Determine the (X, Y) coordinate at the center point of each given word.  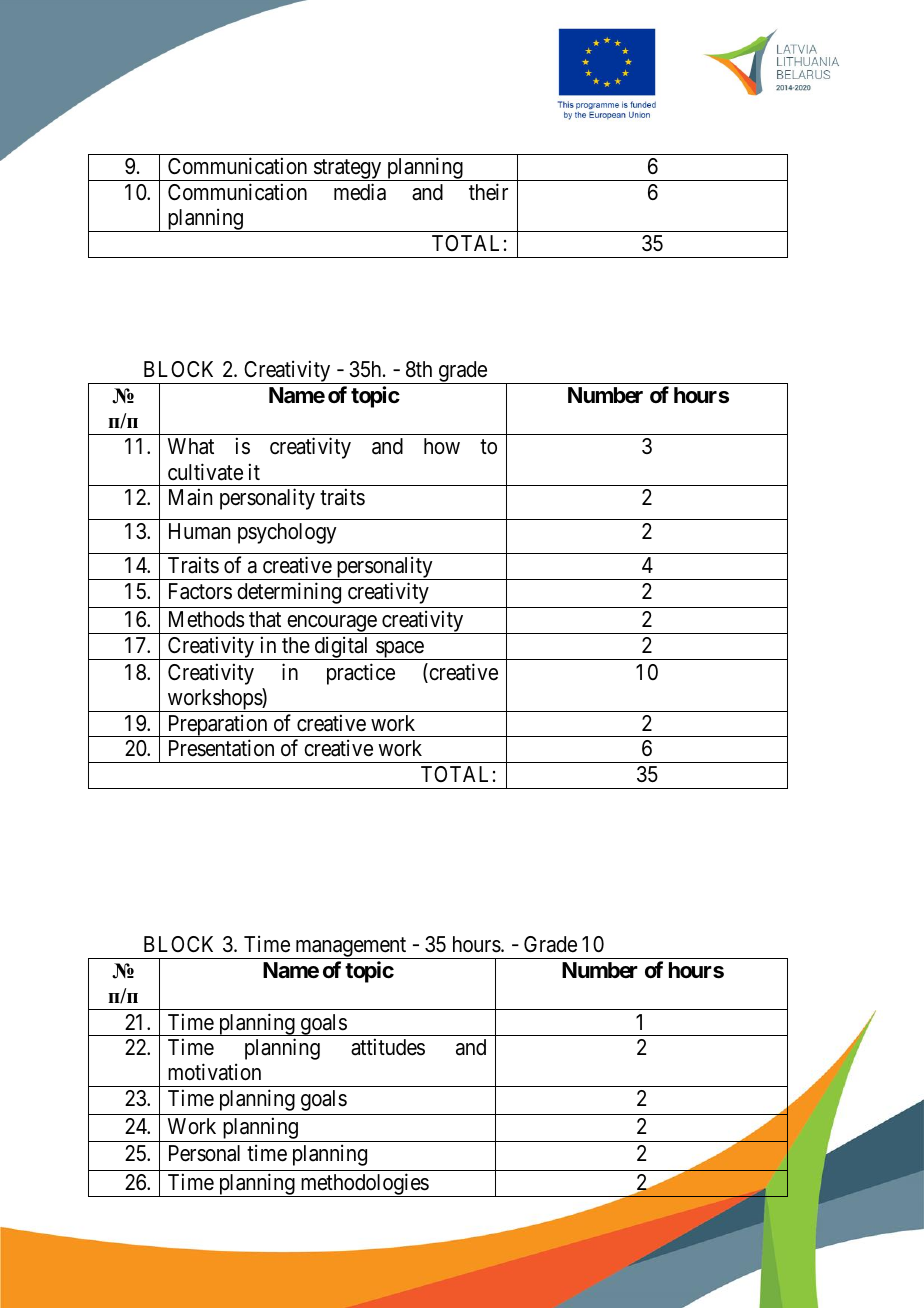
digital (342, 648)
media (360, 192)
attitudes (388, 1047)
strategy (347, 170)
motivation (214, 1072)
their (488, 192)
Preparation (217, 725)
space (399, 650)
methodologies (364, 1185)
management (351, 948)
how (442, 446)
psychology (287, 533)
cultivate (205, 472)
